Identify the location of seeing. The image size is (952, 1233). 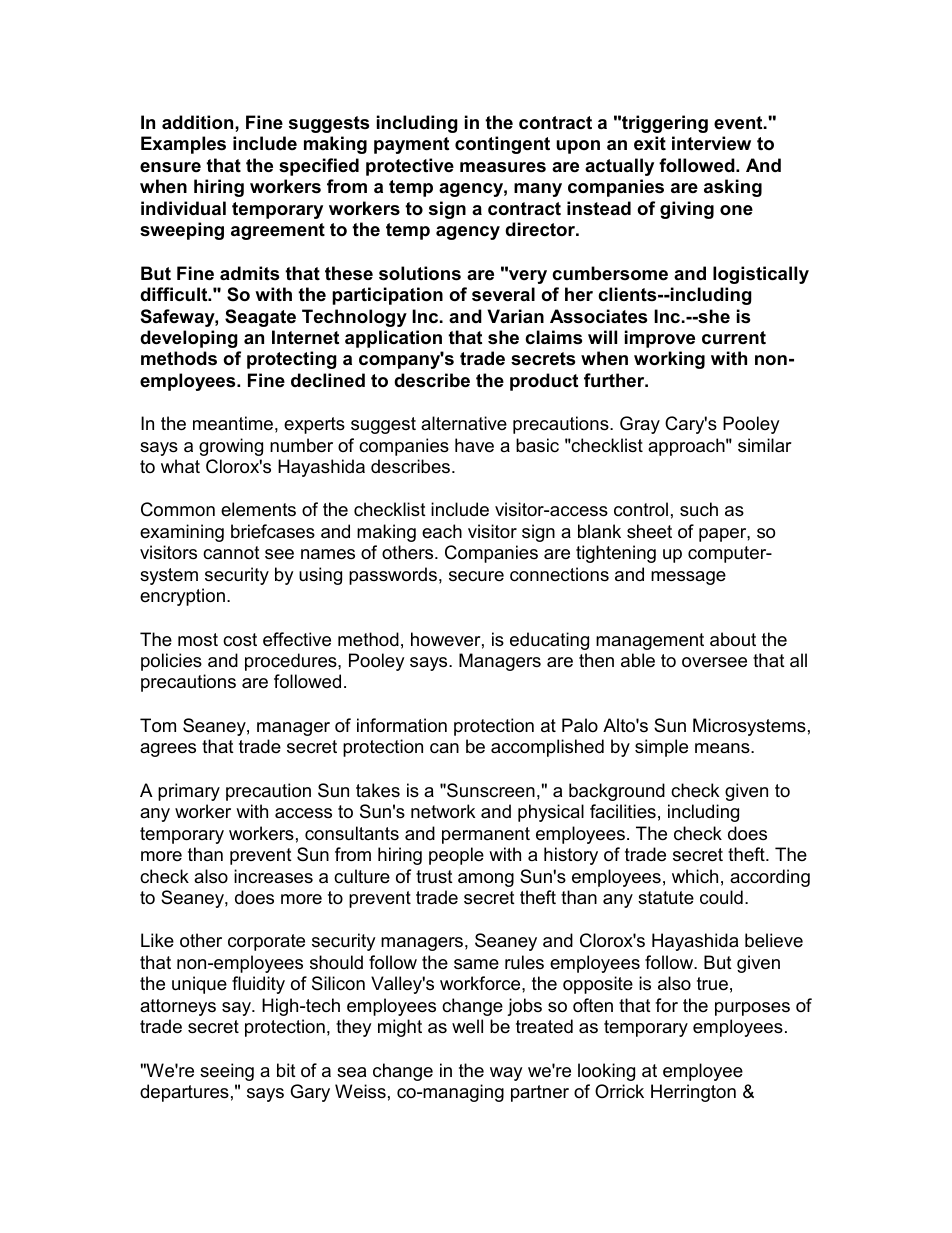
(227, 1072).
